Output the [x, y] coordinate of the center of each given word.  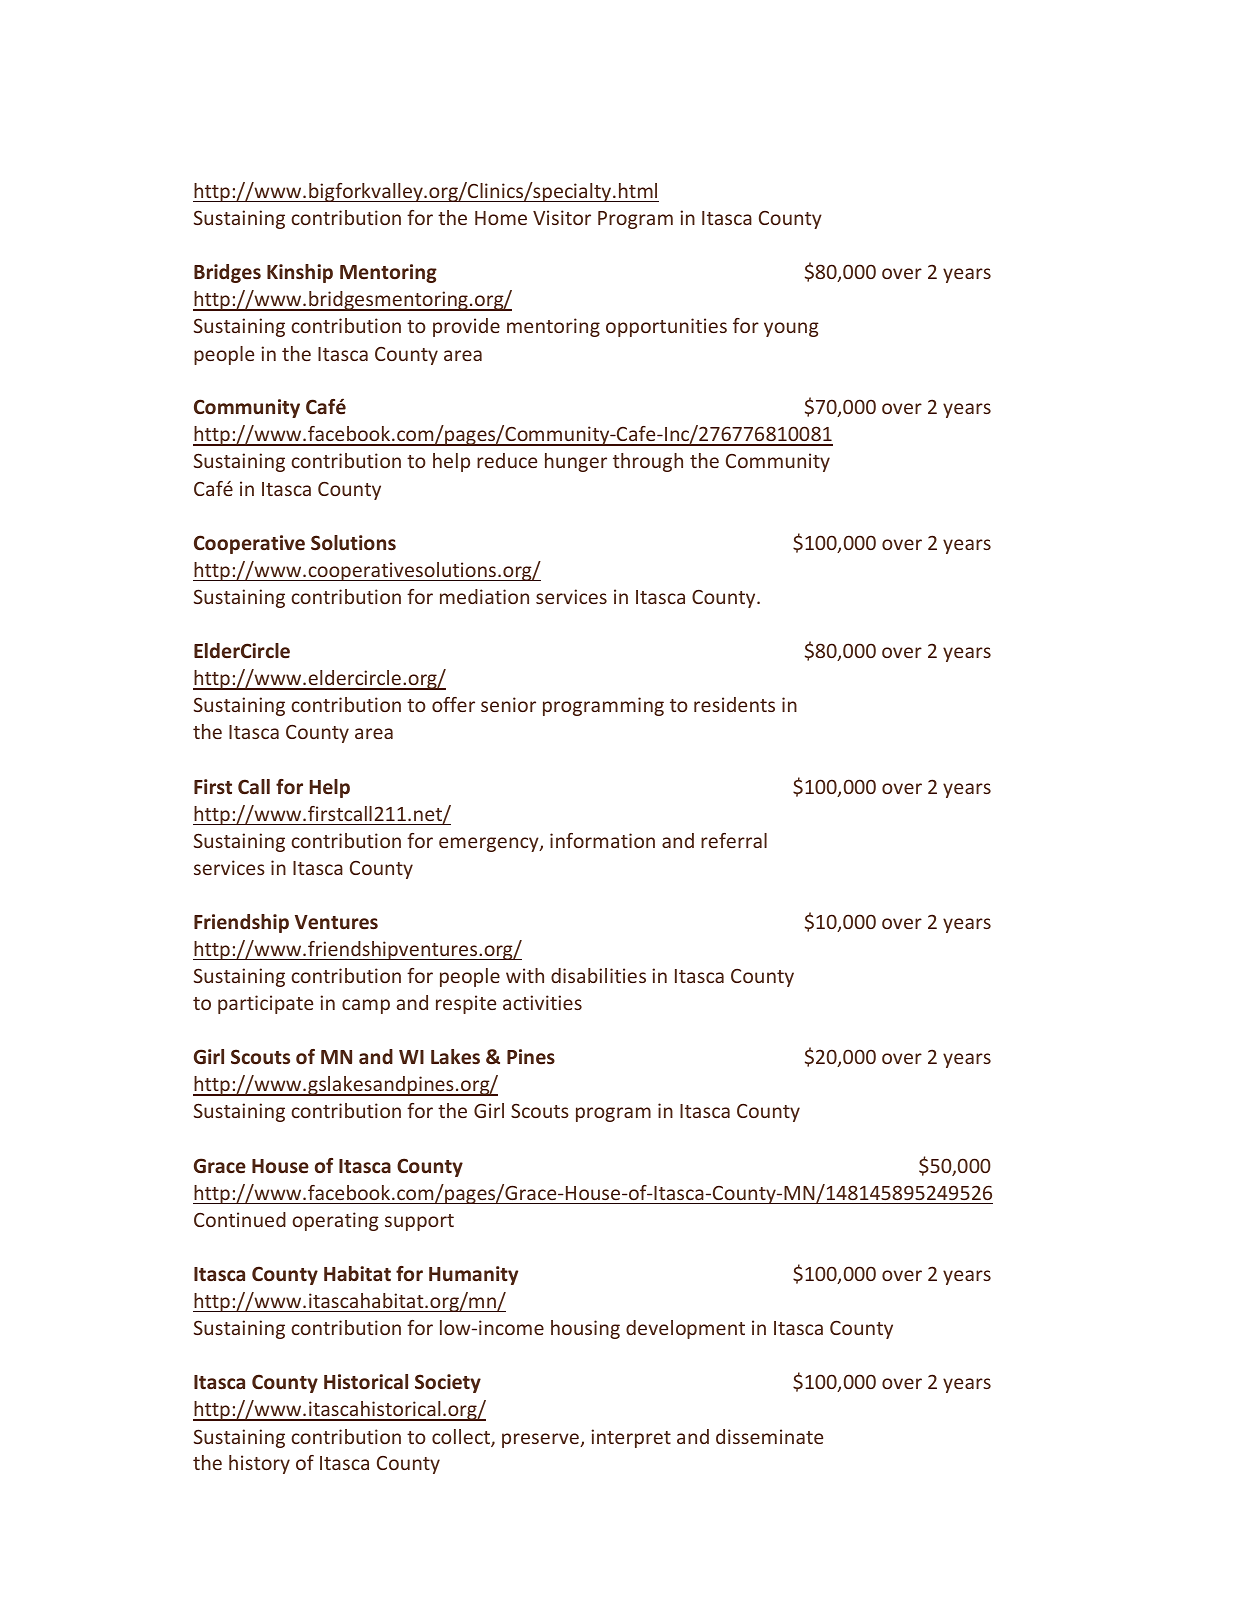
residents [734, 704]
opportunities [666, 327]
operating [335, 1221]
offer [453, 704]
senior [508, 704]
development [685, 1329]
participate [265, 1004]
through [648, 462]
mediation [484, 596]
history [259, 1464]
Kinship [300, 273]
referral [734, 840]
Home [501, 218]
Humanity [473, 1275]
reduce [507, 460]
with [525, 975]
